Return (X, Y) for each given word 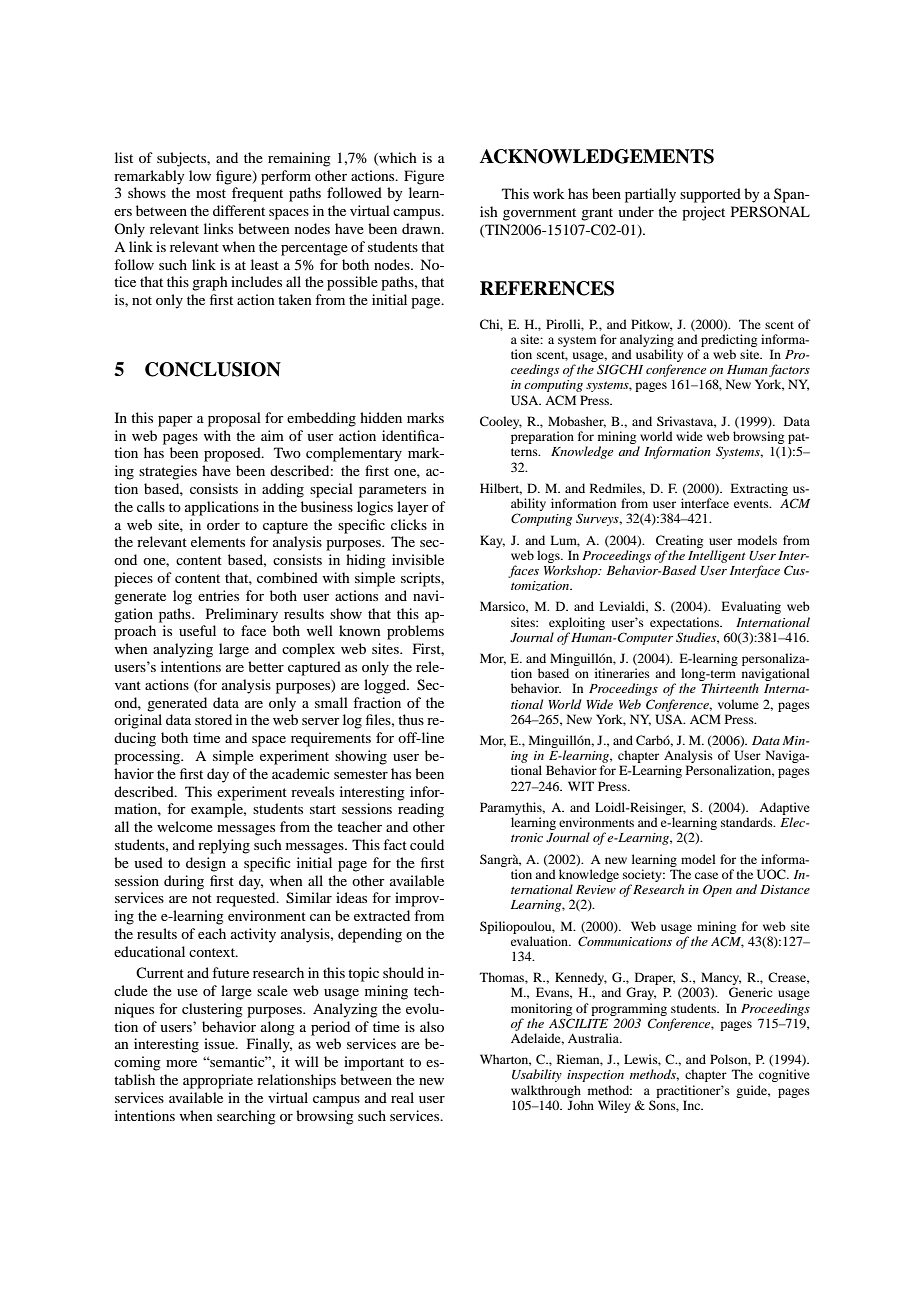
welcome (185, 826)
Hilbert (501, 489)
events (752, 504)
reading (421, 810)
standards (748, 822)
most (211, 193)
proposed (233, 454)
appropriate (218, 1081)
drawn (422, 228)
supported (710, 195)
